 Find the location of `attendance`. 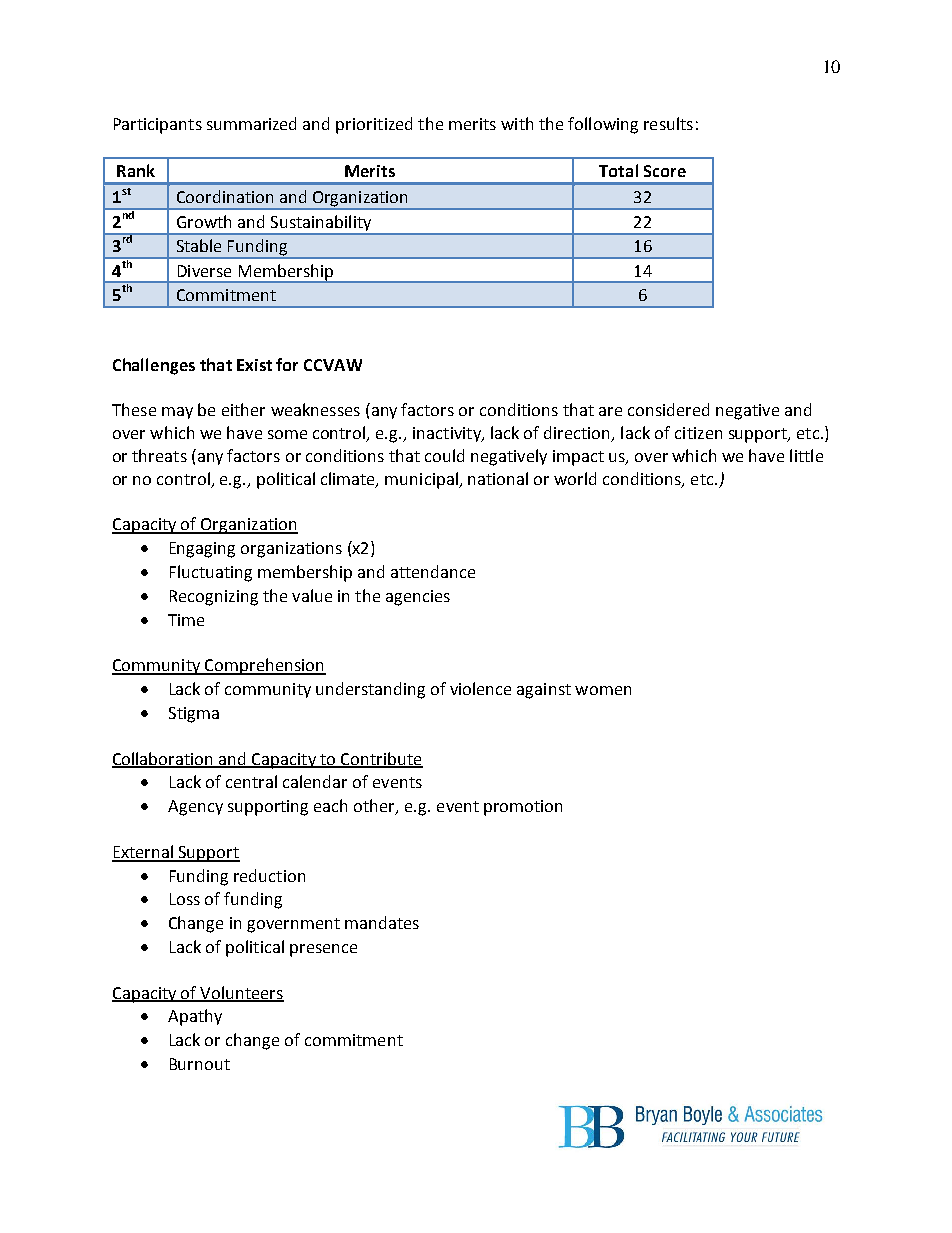

attendance is located at coordinates (433, 571).
